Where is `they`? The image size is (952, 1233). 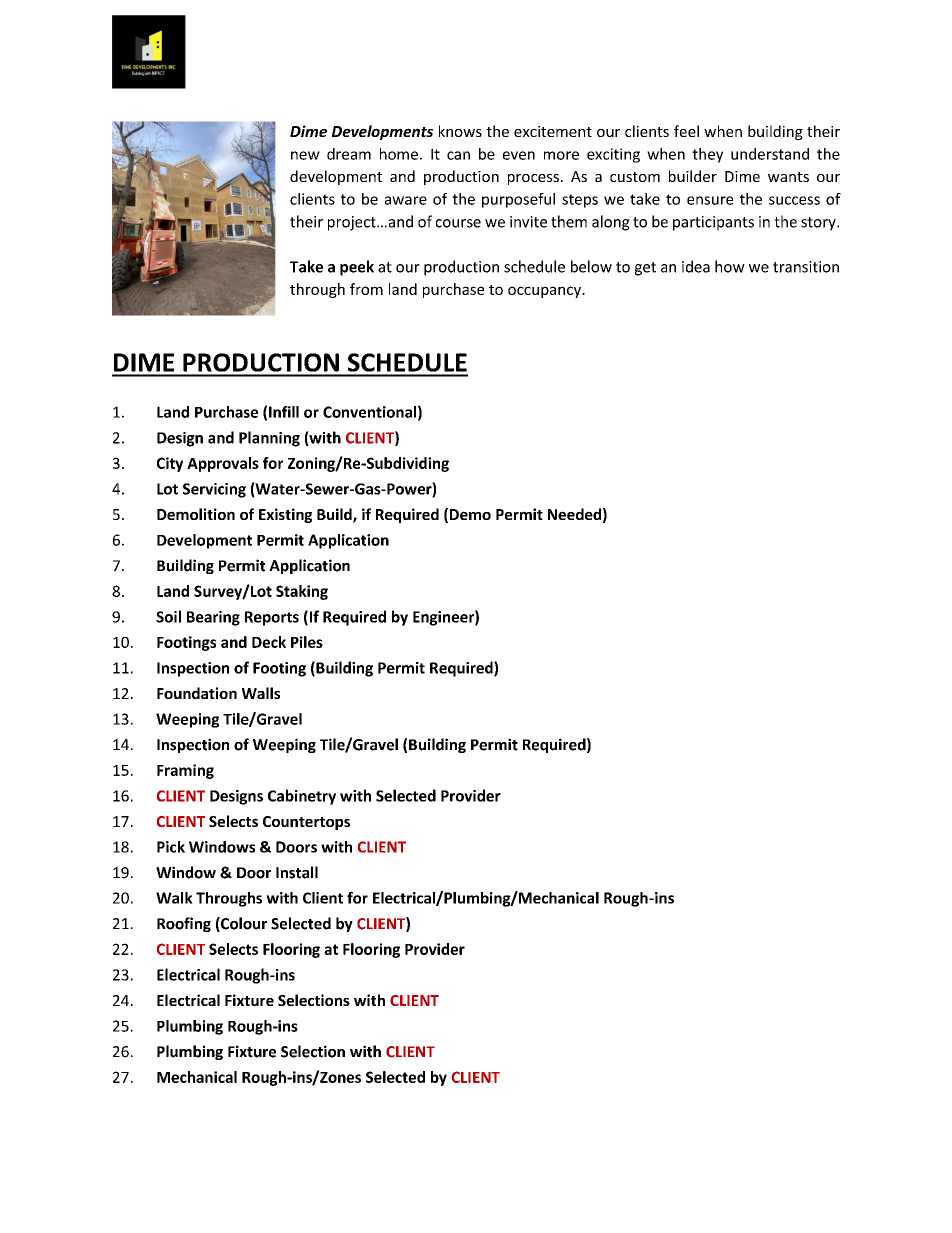 they is located at coordinates (707, 155).
